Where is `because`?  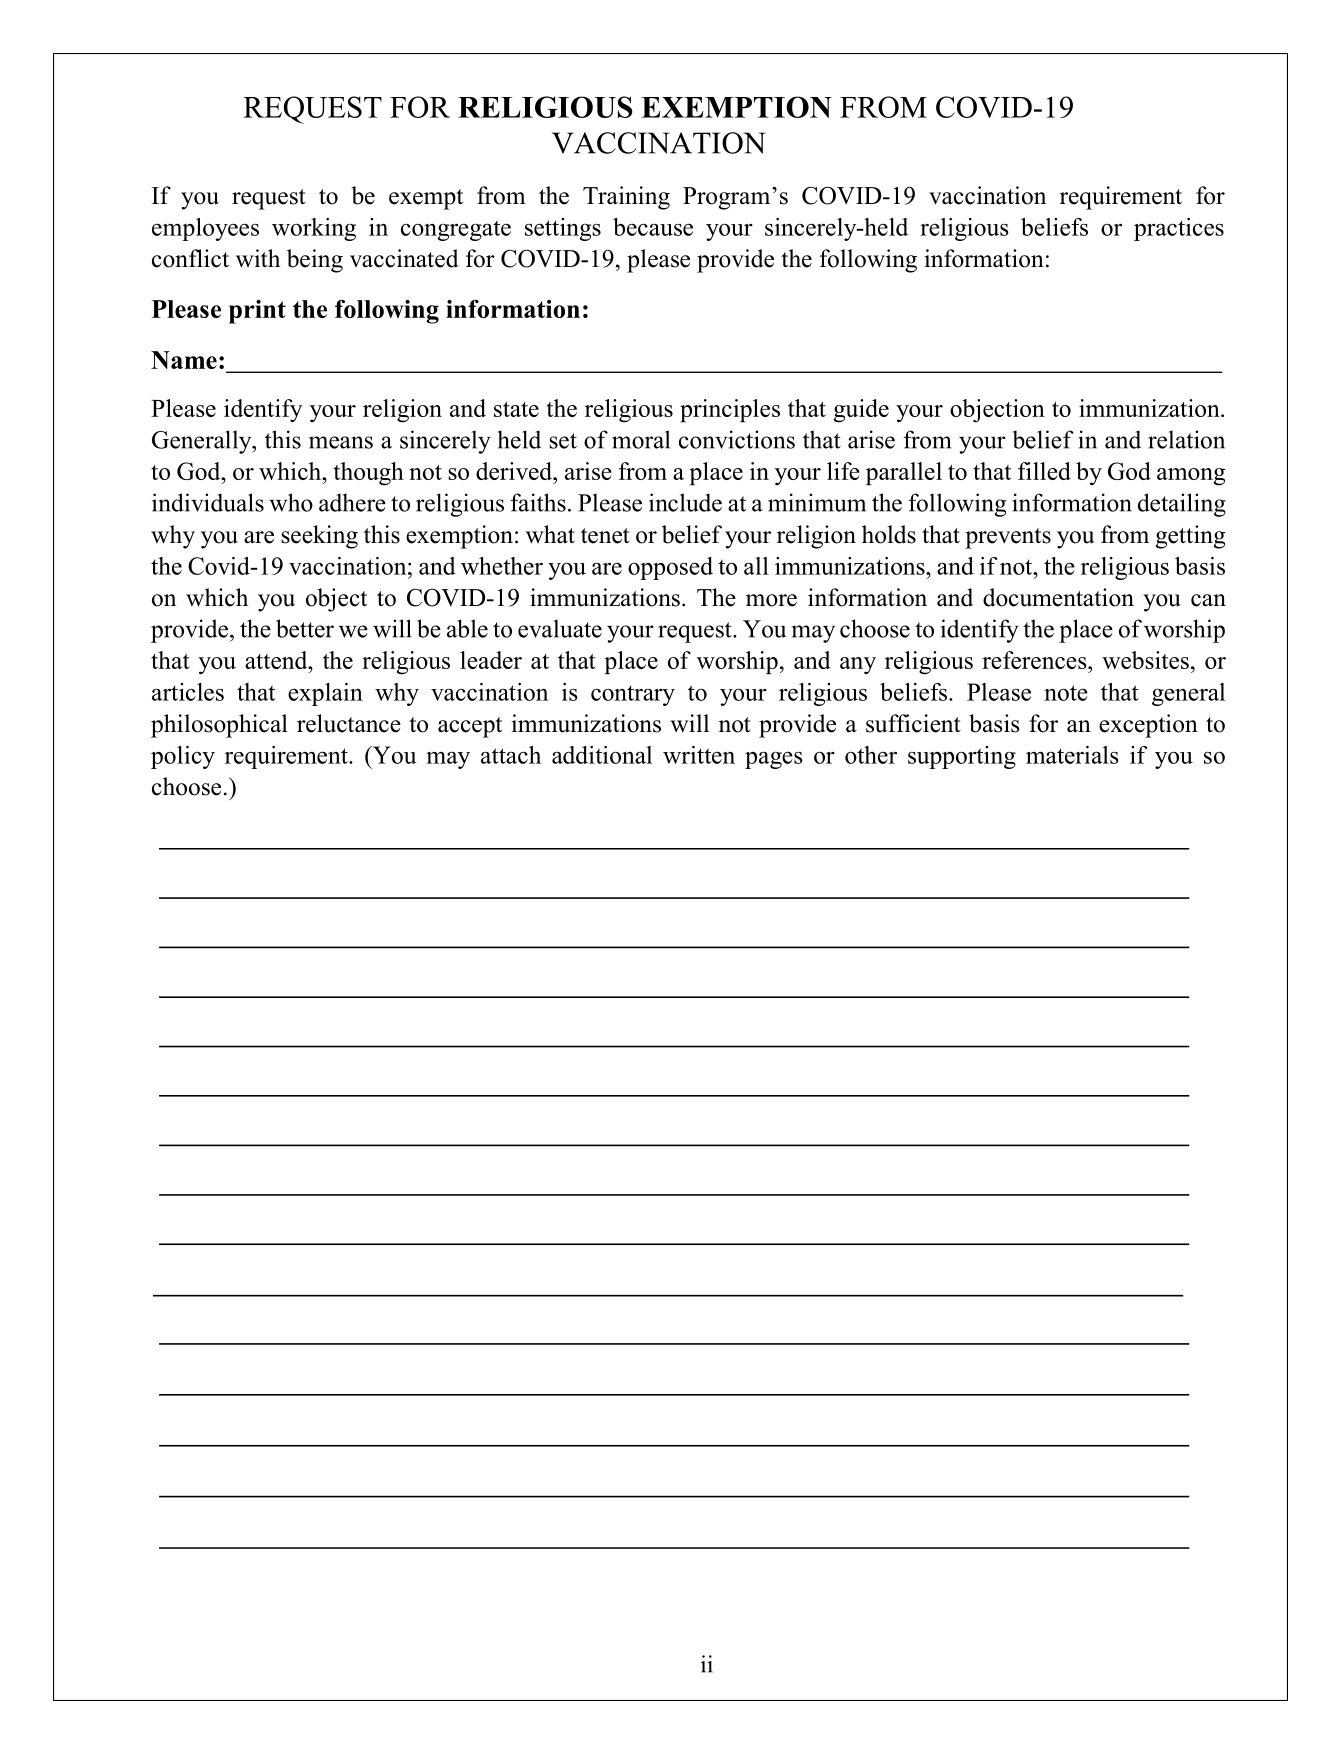
because is located at coordinates (653, 227).
